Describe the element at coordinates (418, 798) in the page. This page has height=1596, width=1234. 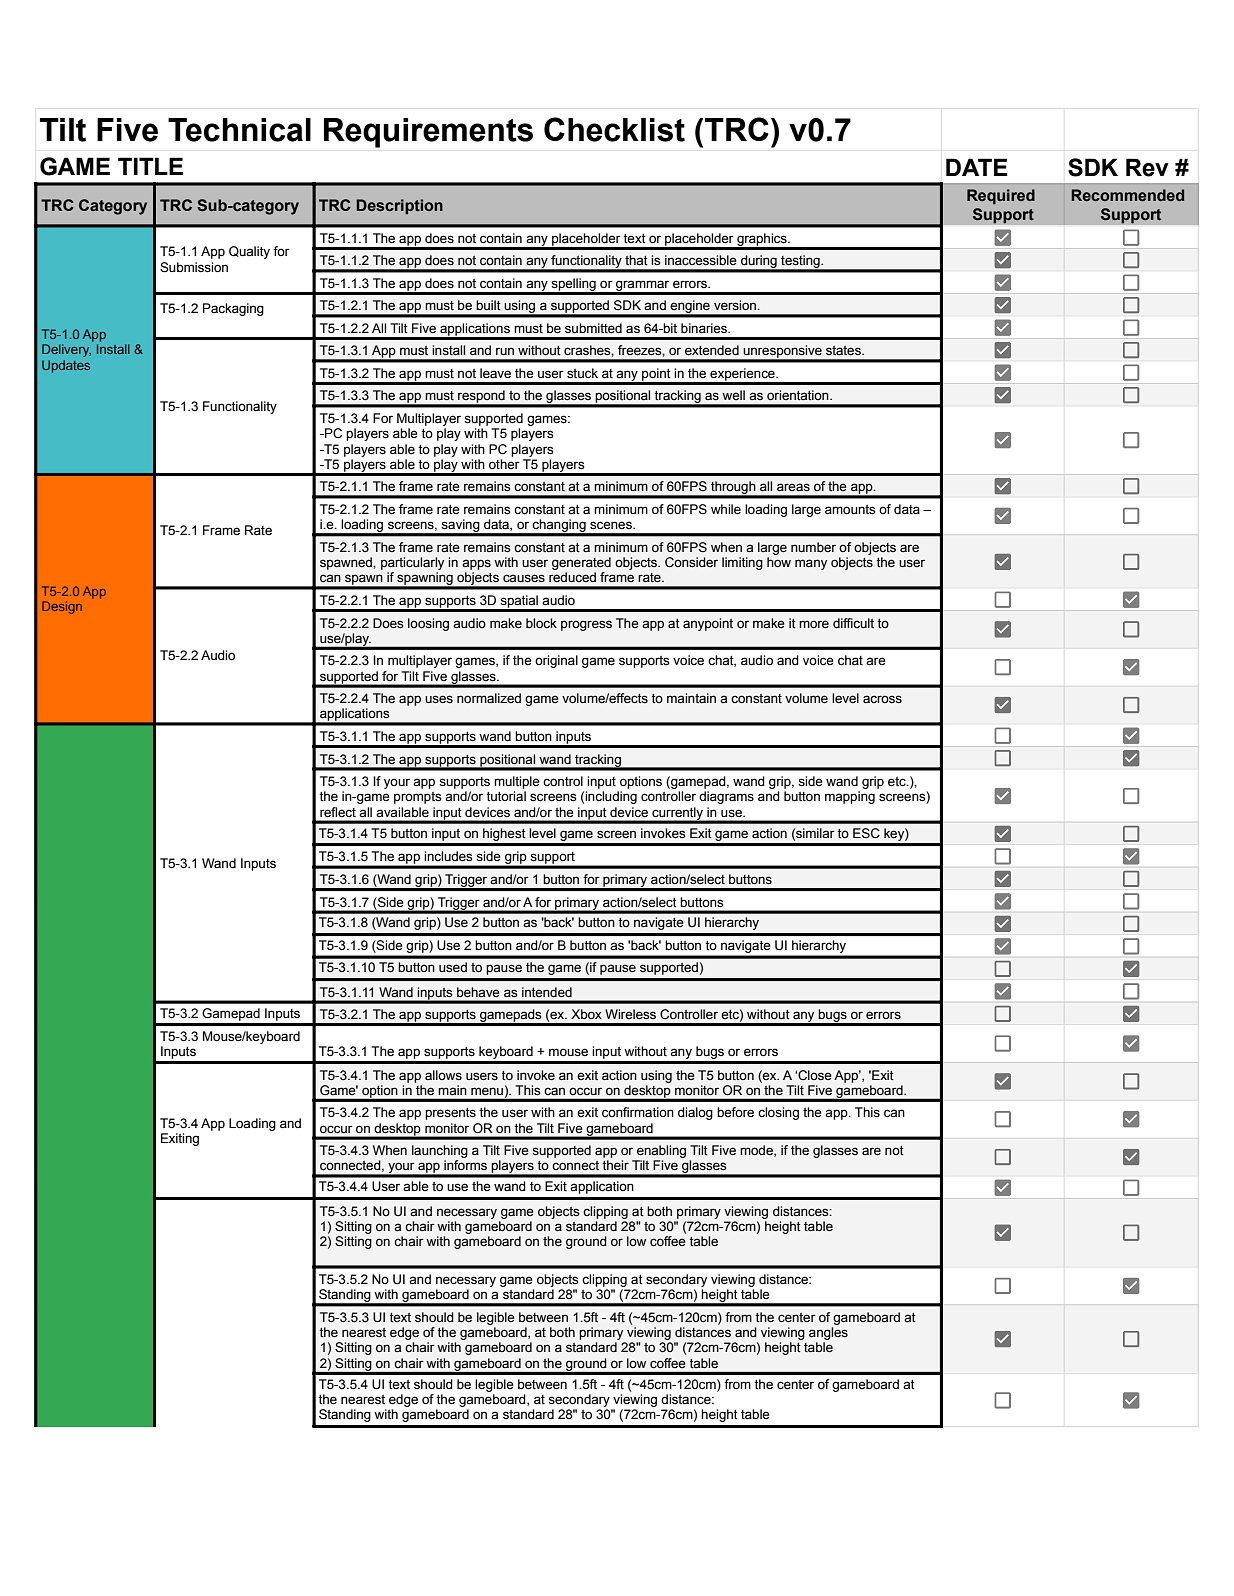
I see `prompts` at that location.
